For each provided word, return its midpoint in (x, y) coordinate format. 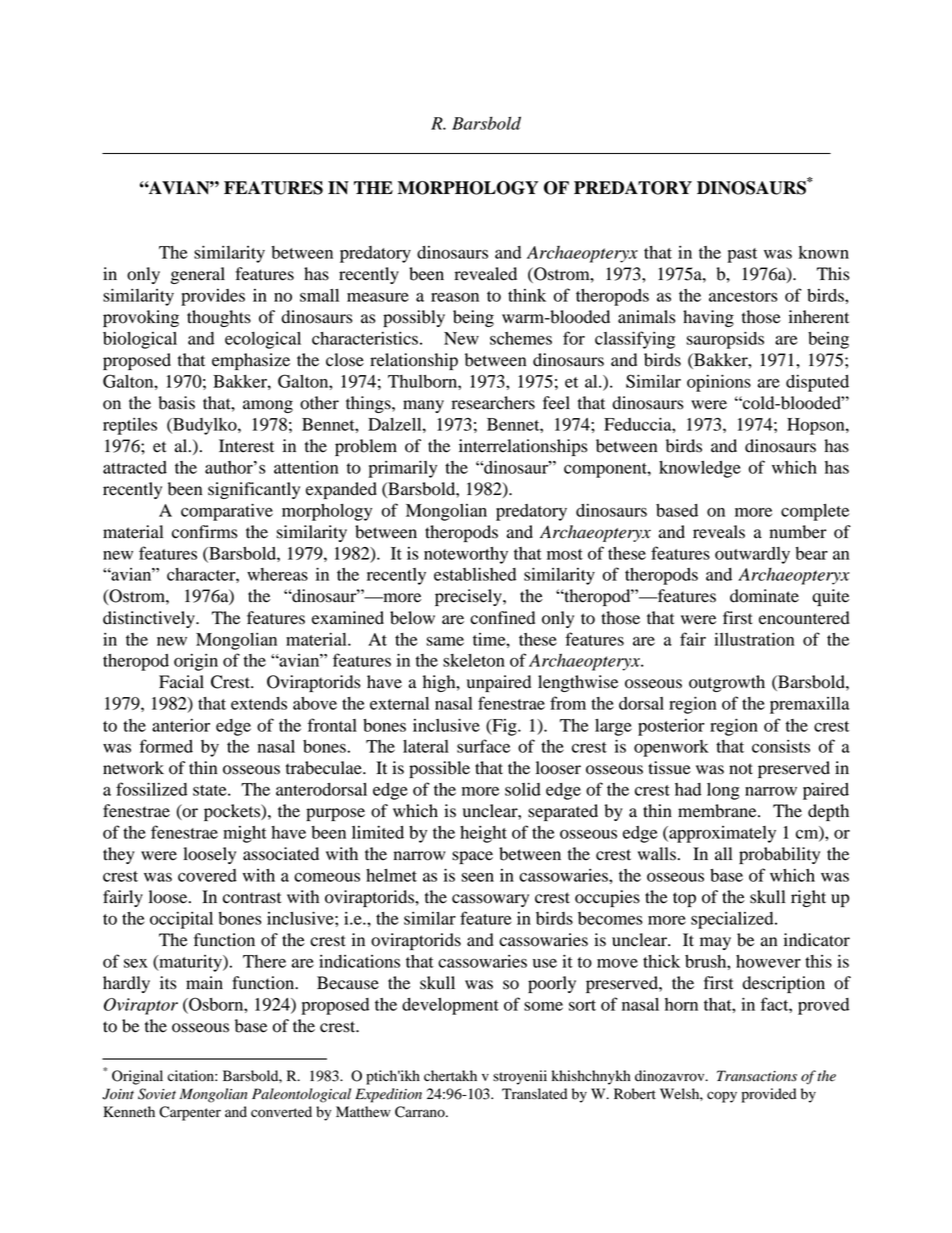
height (483, 834)
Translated (534, 1094)
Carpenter (190, 1113)
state (211, 790)
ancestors (743, 296)
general (198, 275)
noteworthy (466, 555)
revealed (486, 274)
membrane (718, 811)
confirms (204, 532)
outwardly (752, 555)
